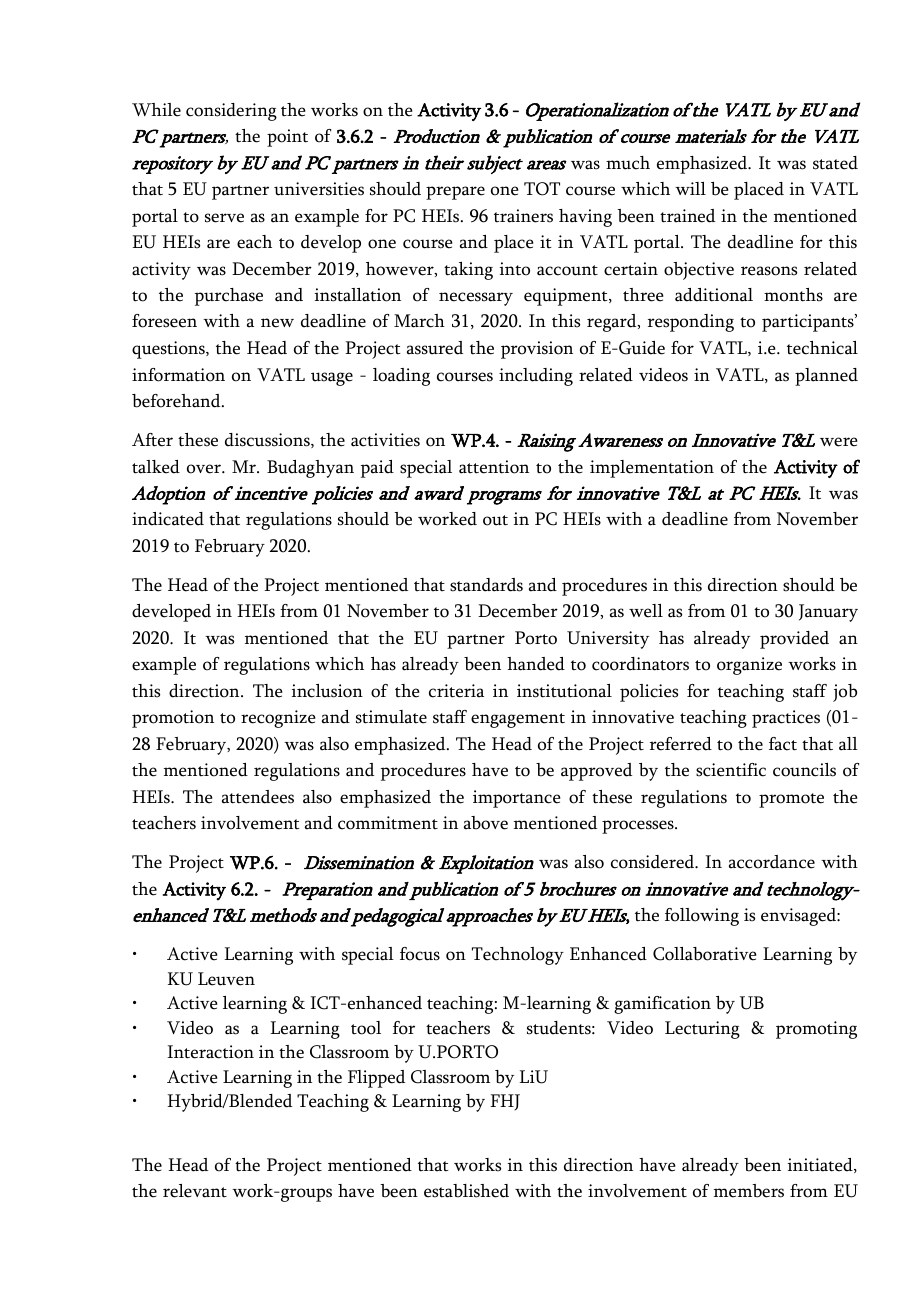  What do you see at coordinates (466, 1191) in the screenshot?
I see `established` at bounding box center [466, 1191].
